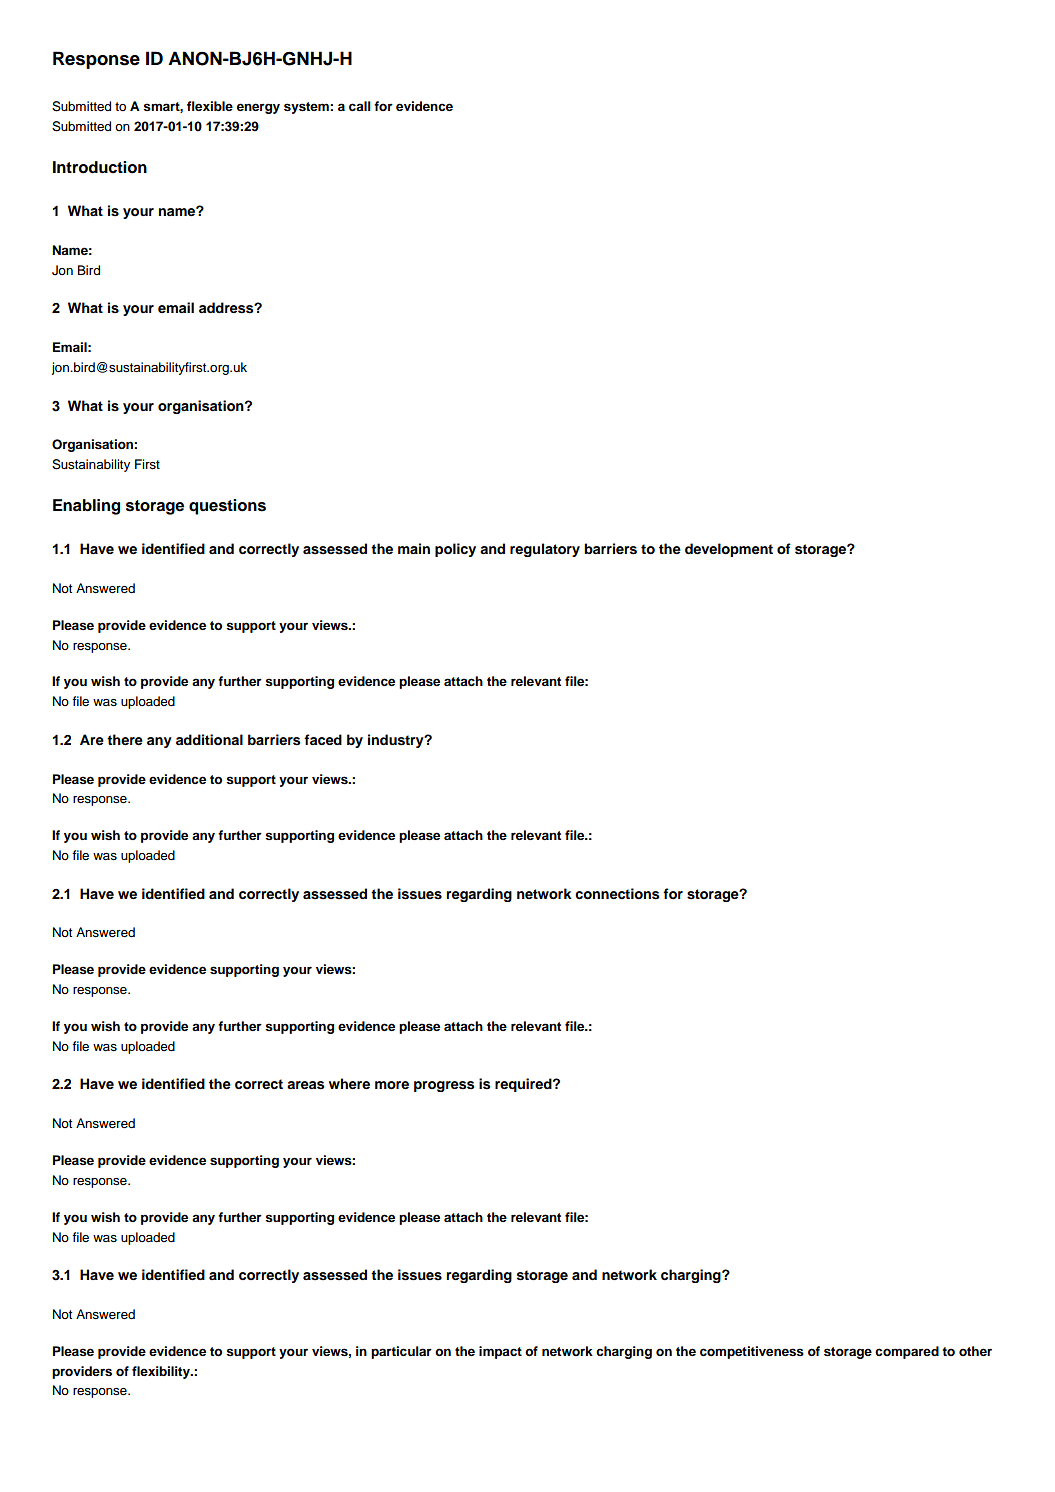  What do you see at coordinates (444, 1086) in the screenshot?
I see `progress` at bounding box center [444, 1086].
